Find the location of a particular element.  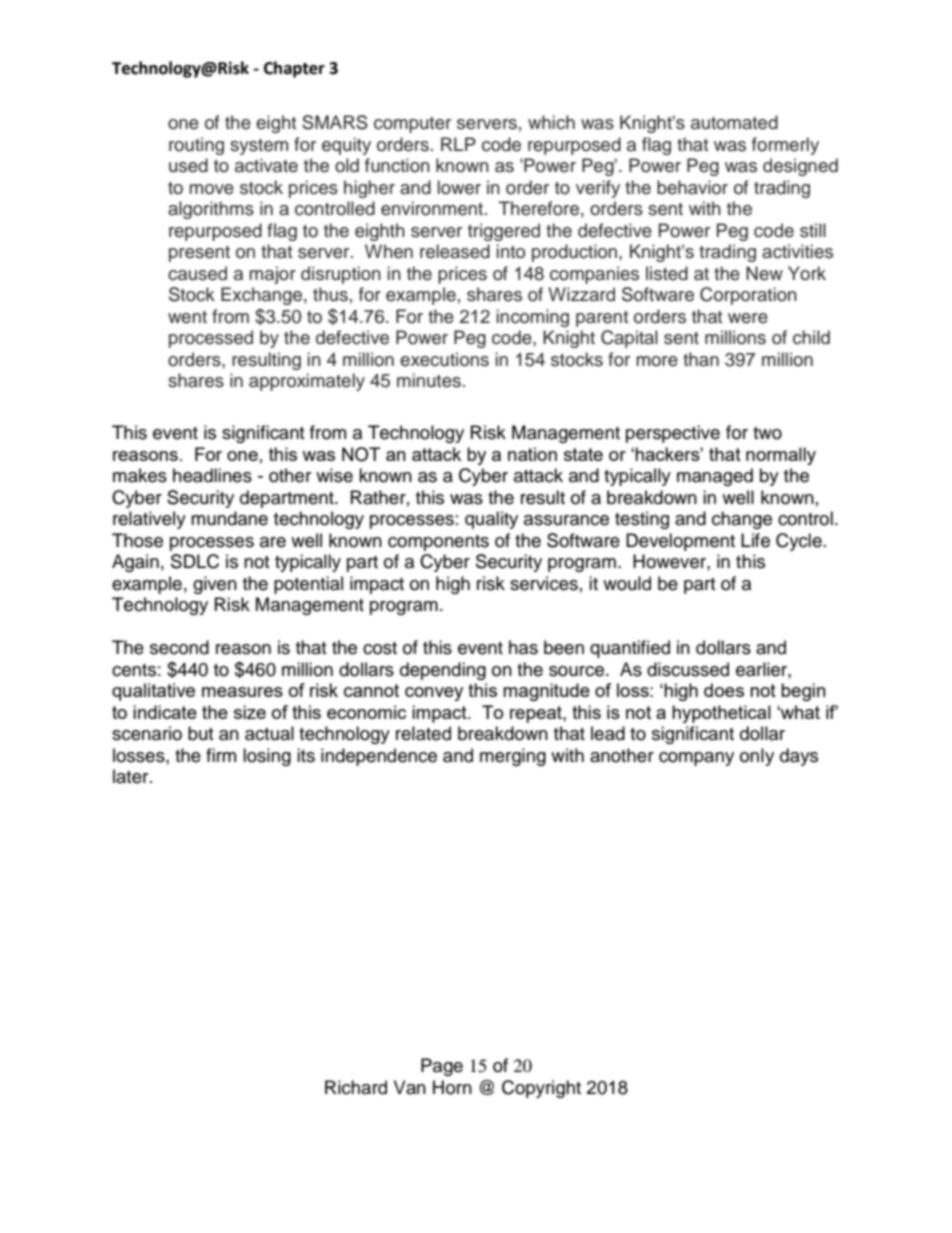

company is located at coordinates (696, 759).
